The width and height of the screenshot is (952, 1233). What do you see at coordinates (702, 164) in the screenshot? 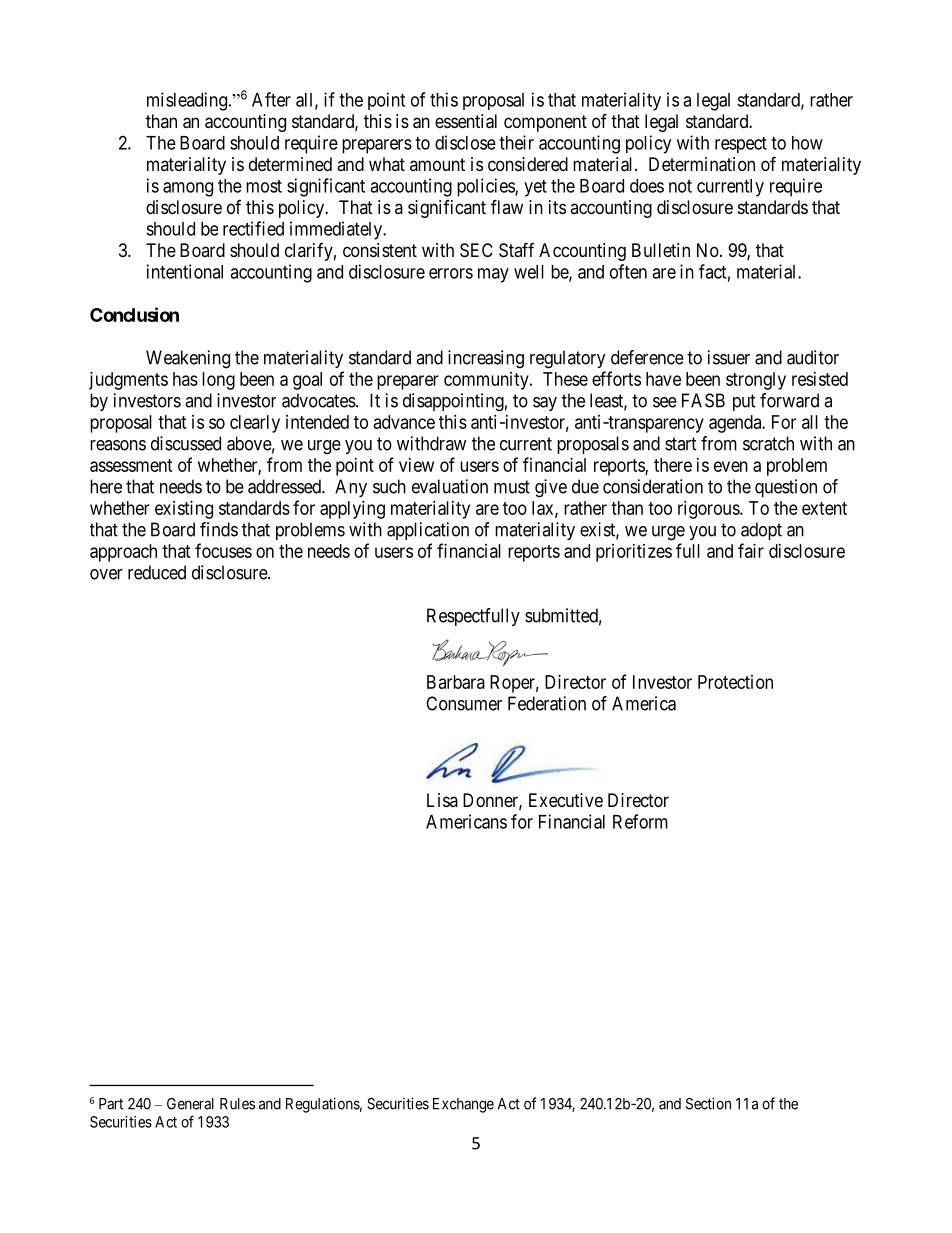
I see `Determination` at bounding box center [702, 164].
